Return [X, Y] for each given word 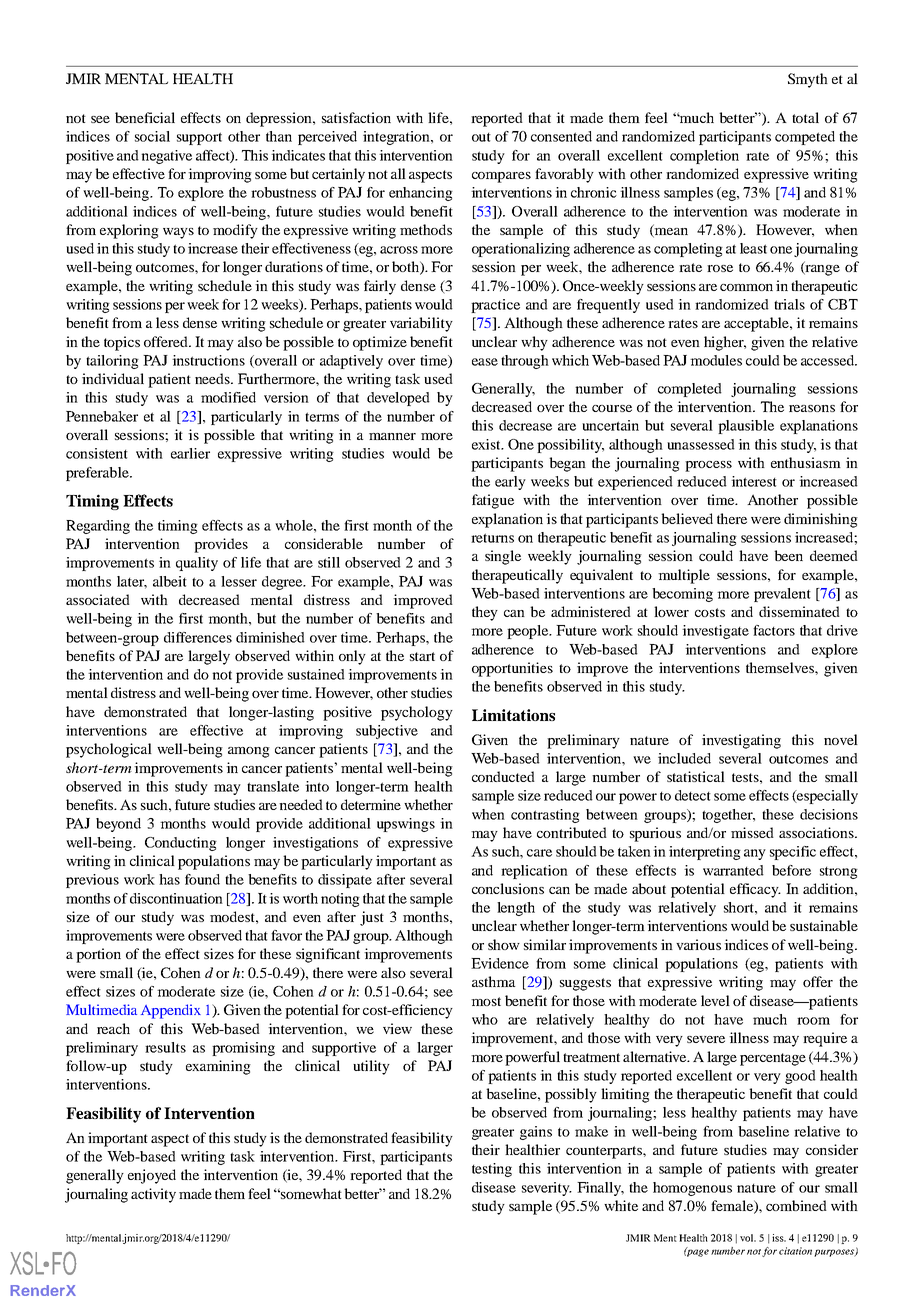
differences [198, 637]
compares [501, 177]
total [805, 117]
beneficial [145, 117]
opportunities [512, 669]
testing [492, 1170]
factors [774, 630]
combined [796, 1205]
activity [153, 1195]
